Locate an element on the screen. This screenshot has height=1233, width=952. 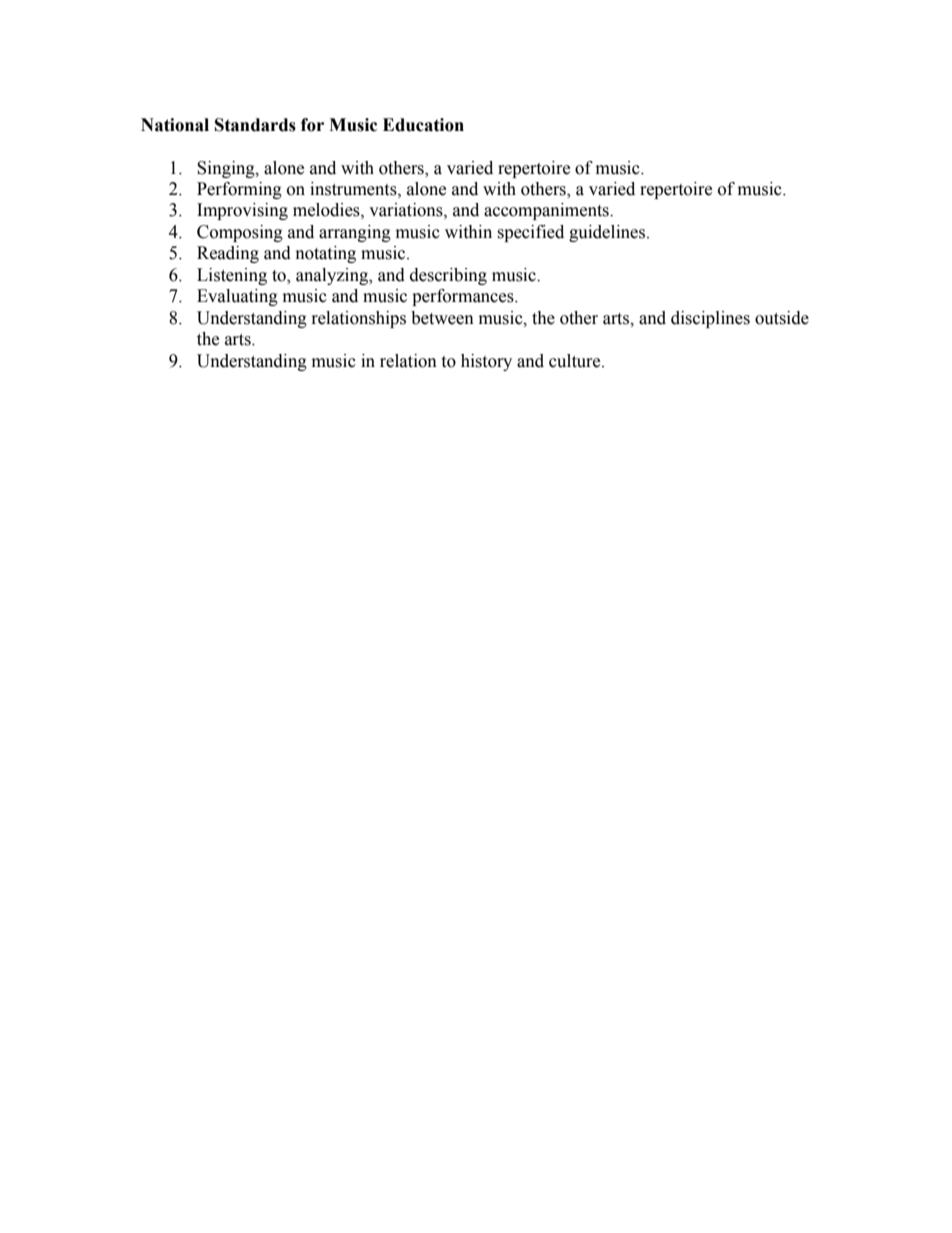
Education is located at coordinates (423, 125).
